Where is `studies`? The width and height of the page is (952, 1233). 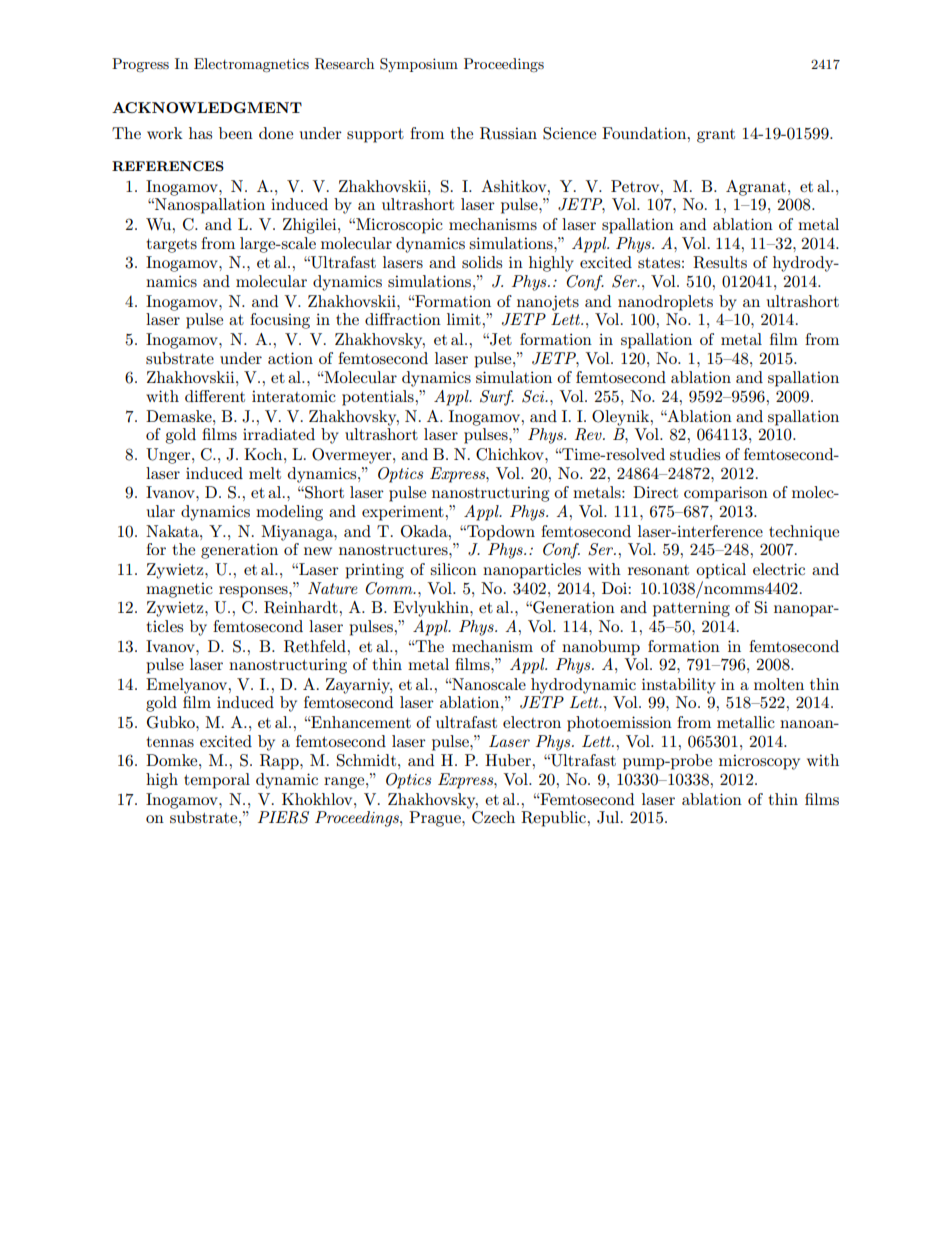 studies is located at coordinates (695, 454).
